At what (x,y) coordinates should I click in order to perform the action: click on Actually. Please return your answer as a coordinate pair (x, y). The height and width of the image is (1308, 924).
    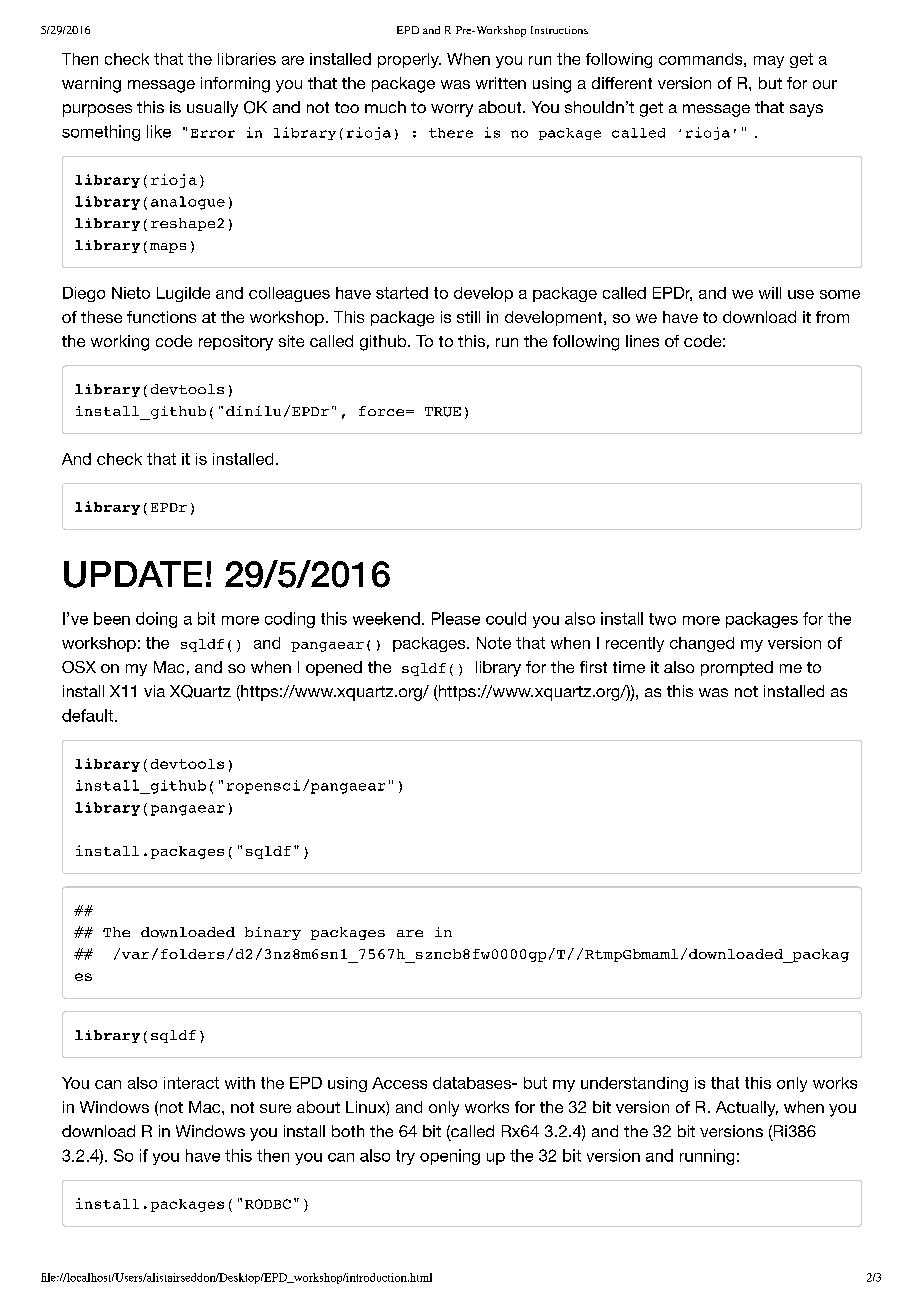
    Looking at the image, I should click on (747, 1109).
